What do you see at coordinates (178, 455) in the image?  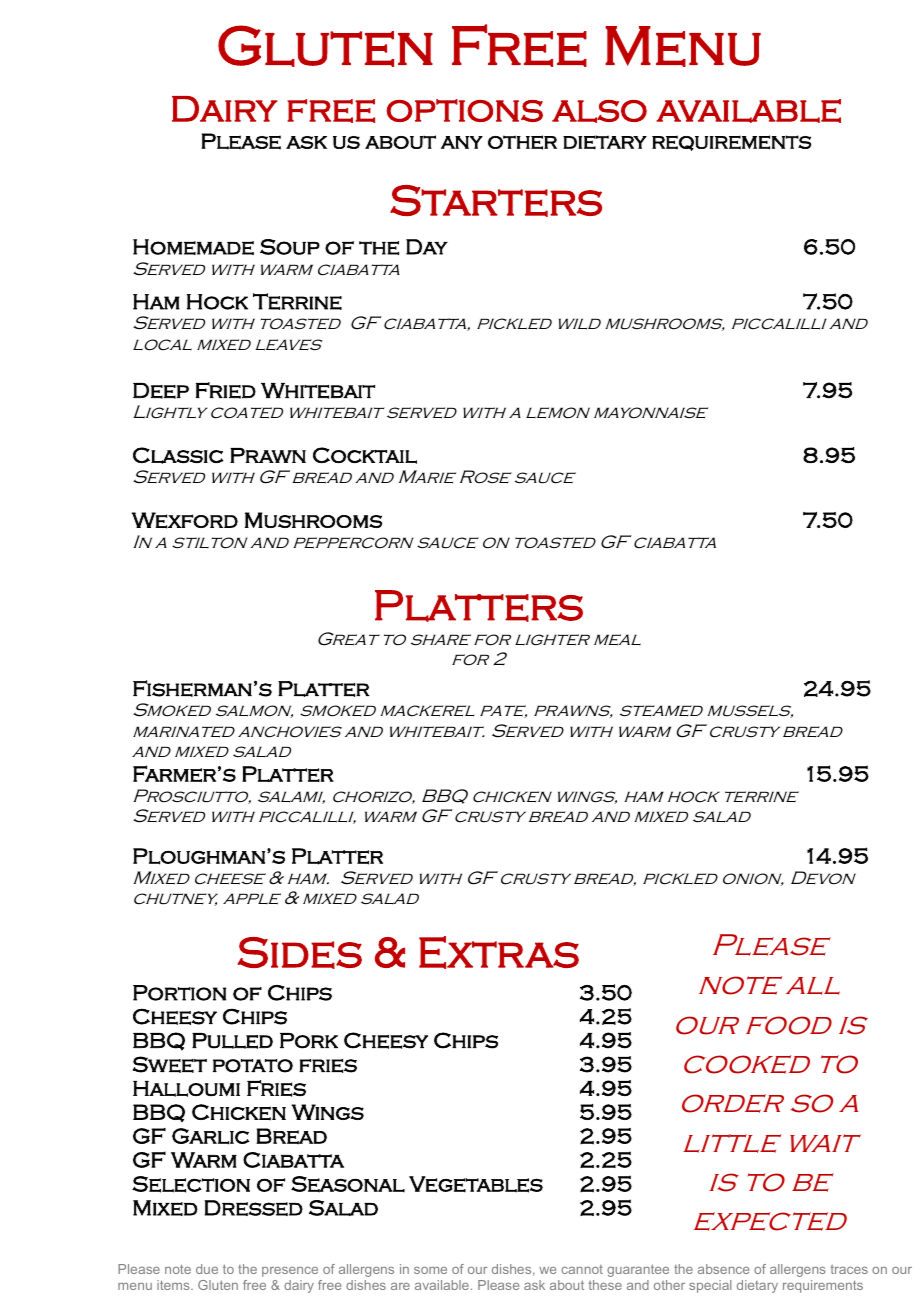 I see `Classic` at bounding box center [178, 455].
